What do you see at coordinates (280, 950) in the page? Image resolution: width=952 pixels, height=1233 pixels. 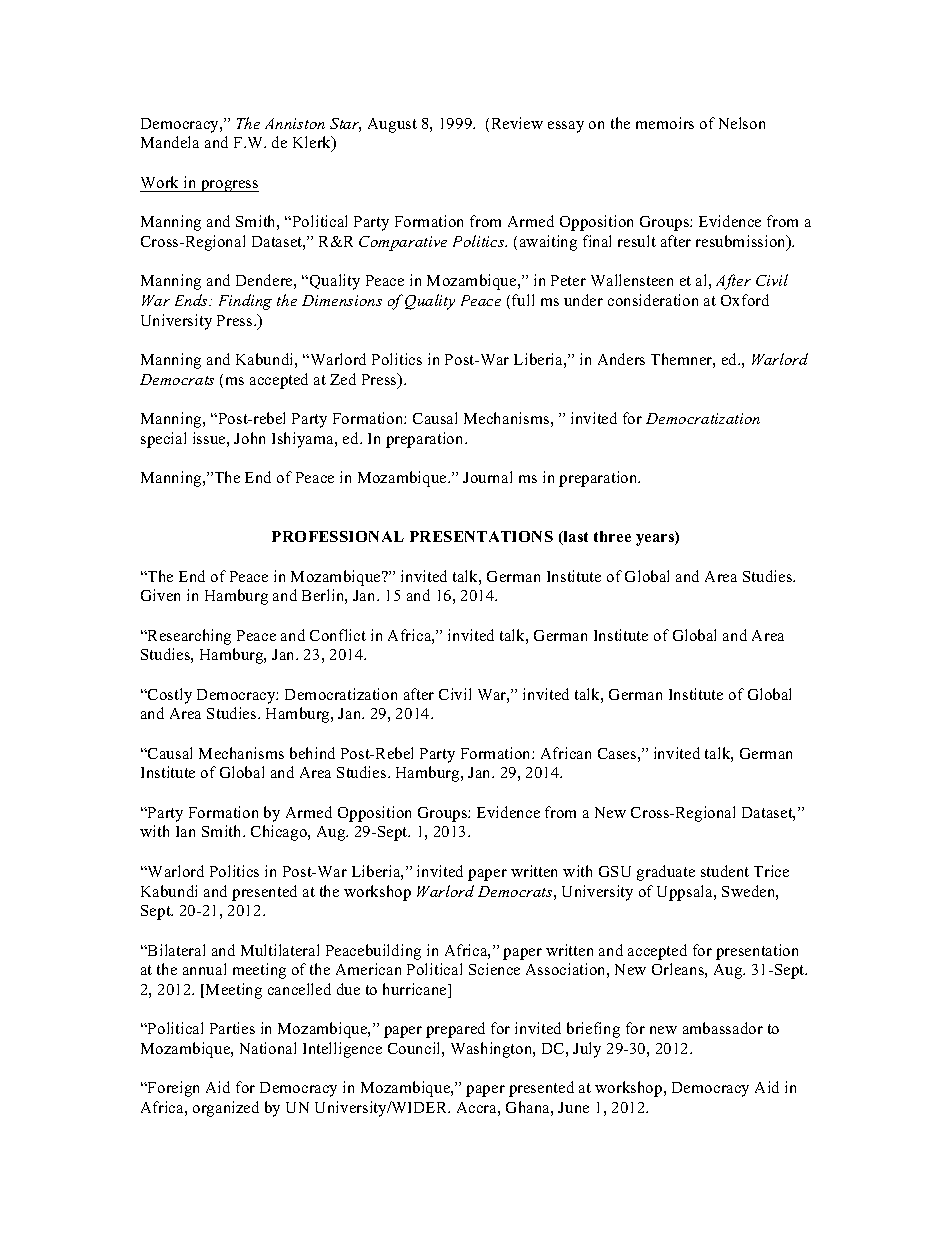 I see `Multilateral` at bounding box center [280, 950].
